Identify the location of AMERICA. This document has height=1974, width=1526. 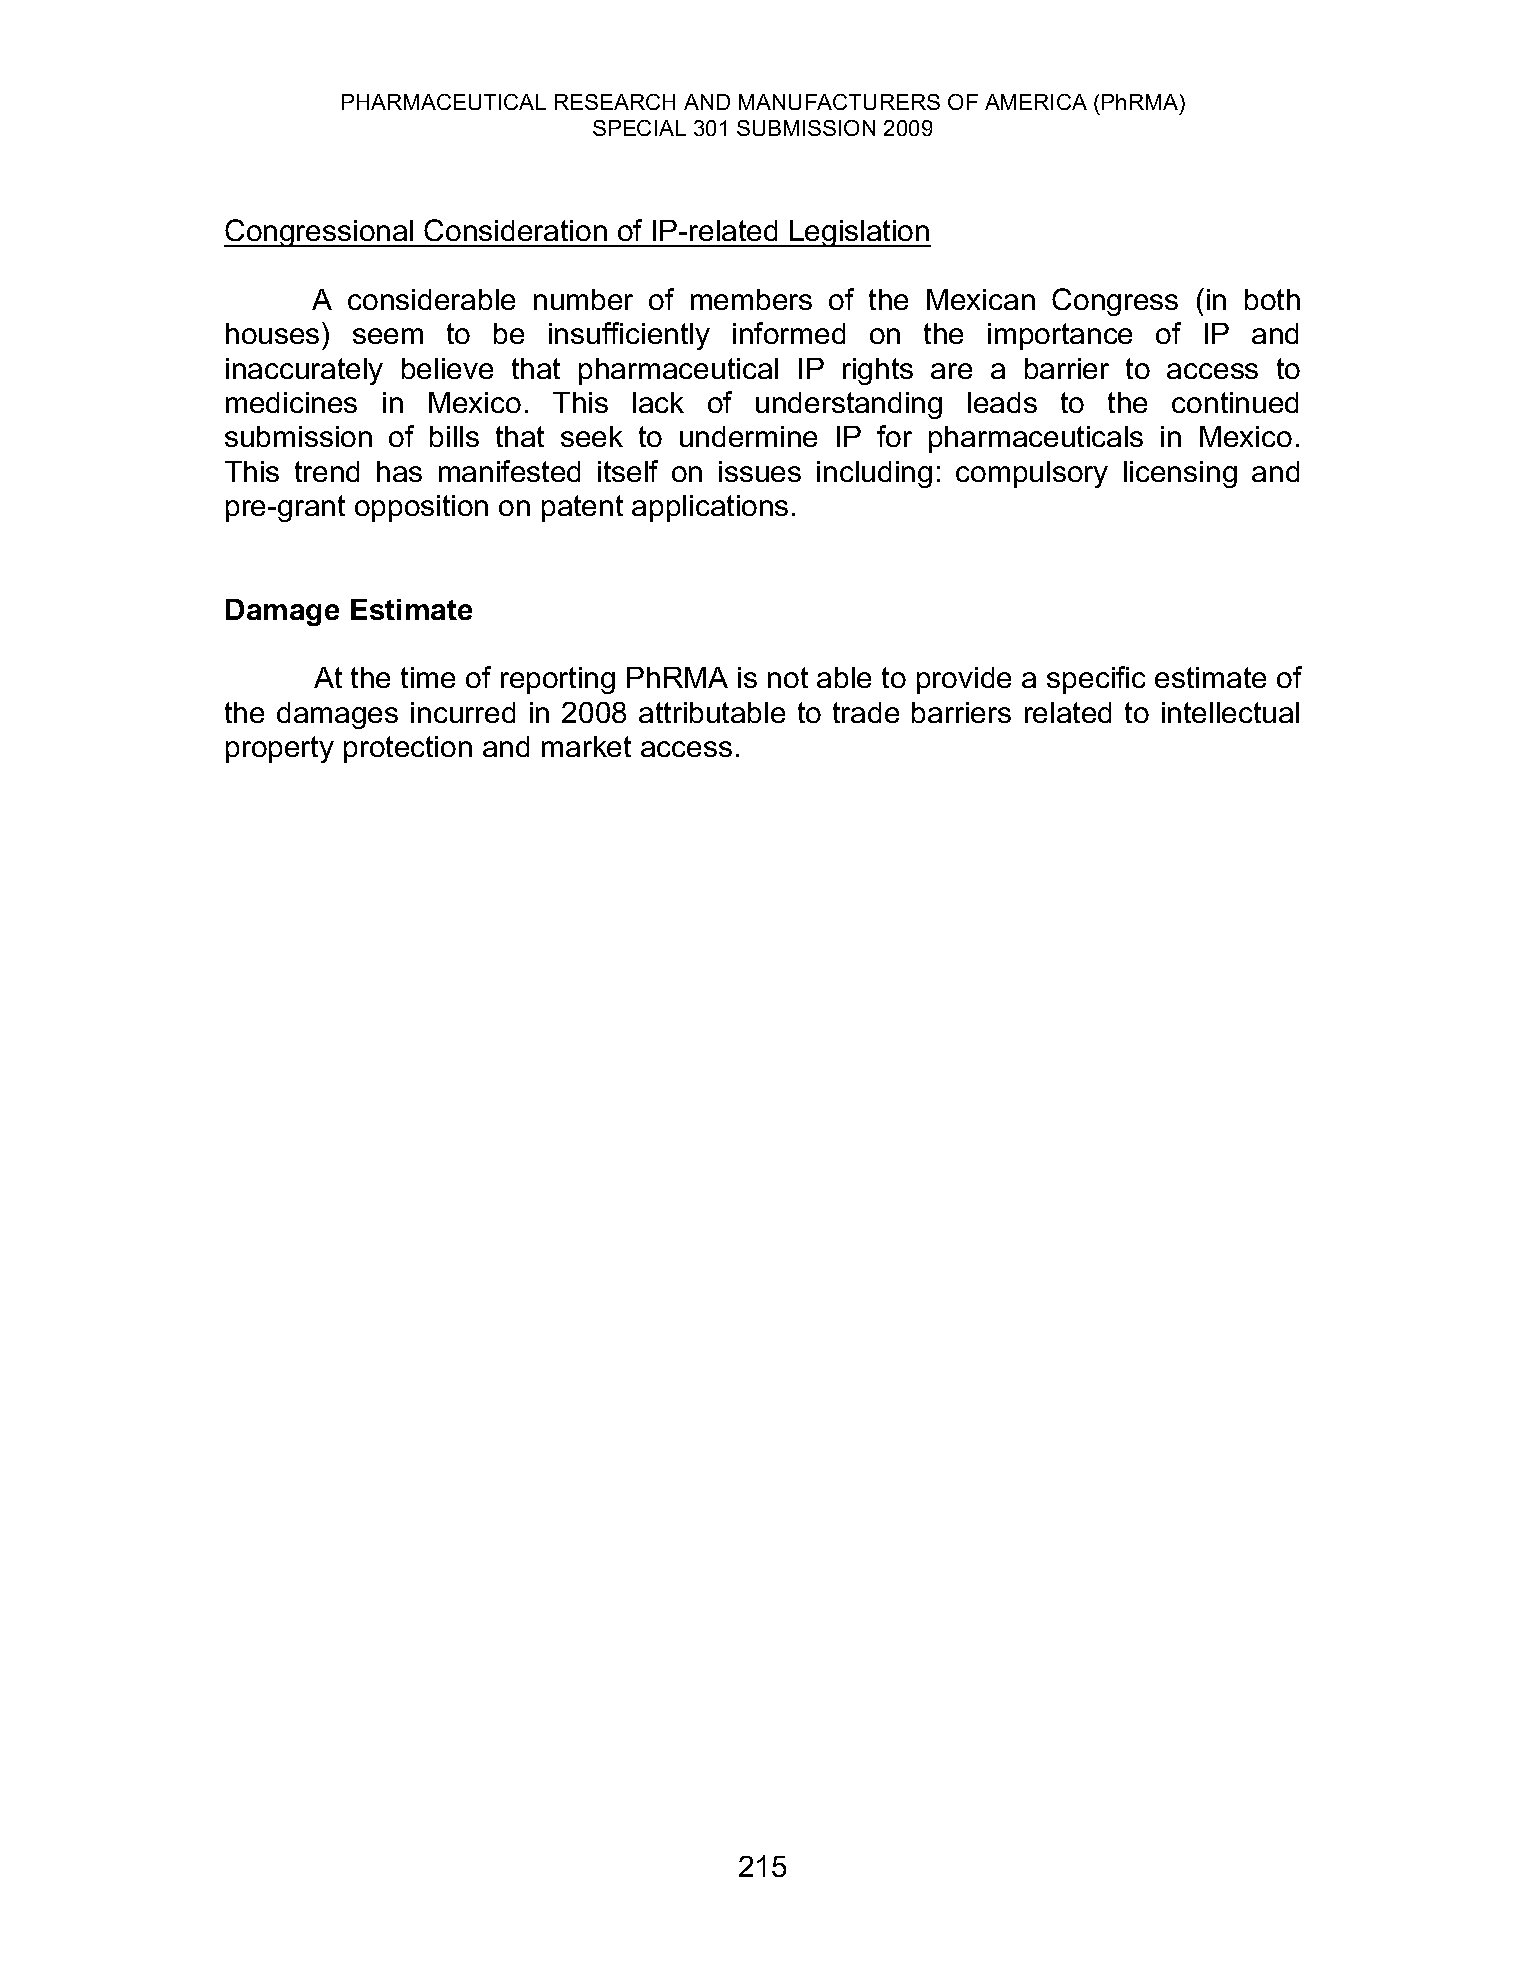
(1036, 102).
